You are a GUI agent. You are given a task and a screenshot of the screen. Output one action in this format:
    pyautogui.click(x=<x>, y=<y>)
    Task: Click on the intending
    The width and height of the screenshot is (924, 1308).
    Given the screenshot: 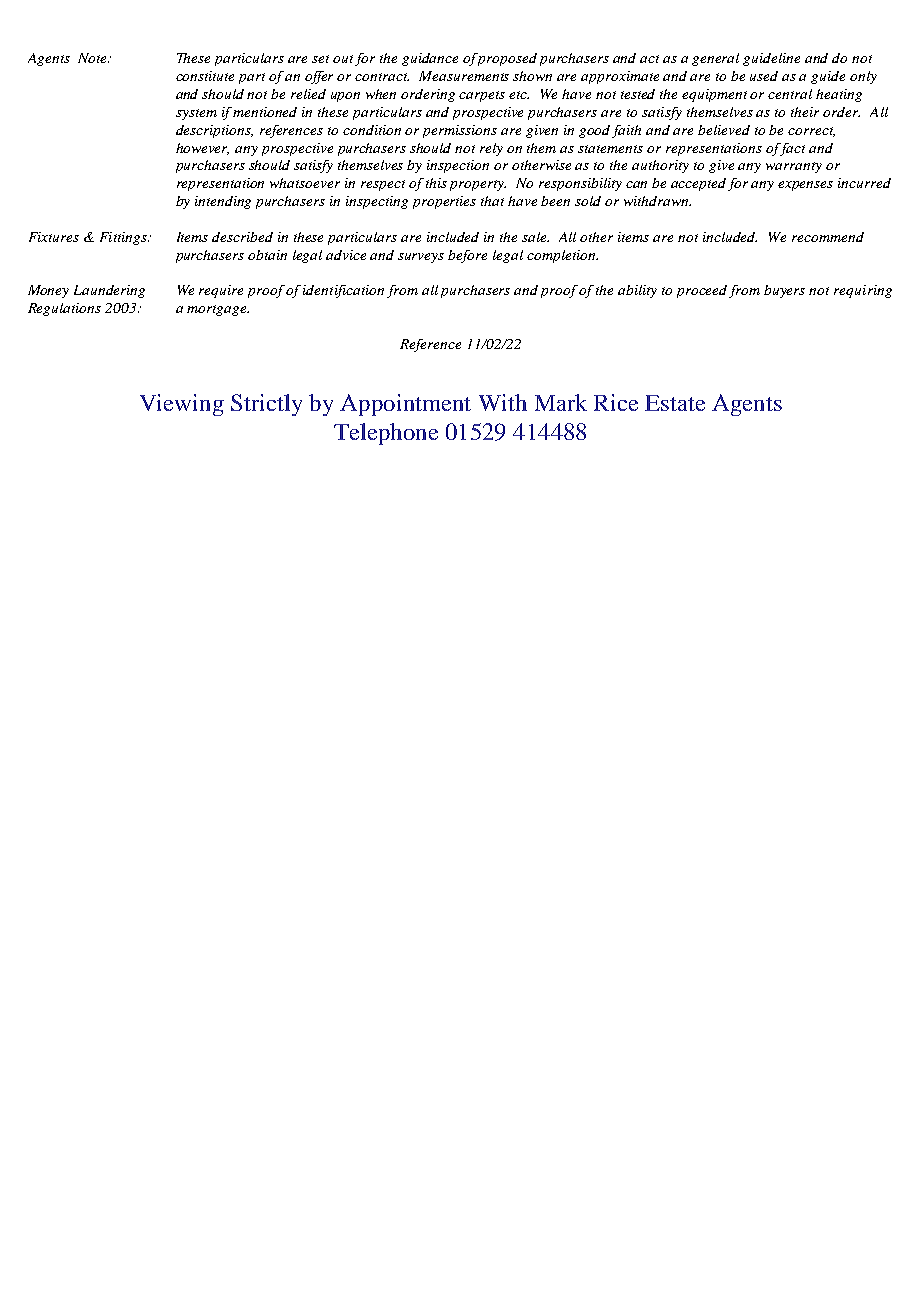 What is the action you would take?
    pyautogui.click(x=223, y=202)
